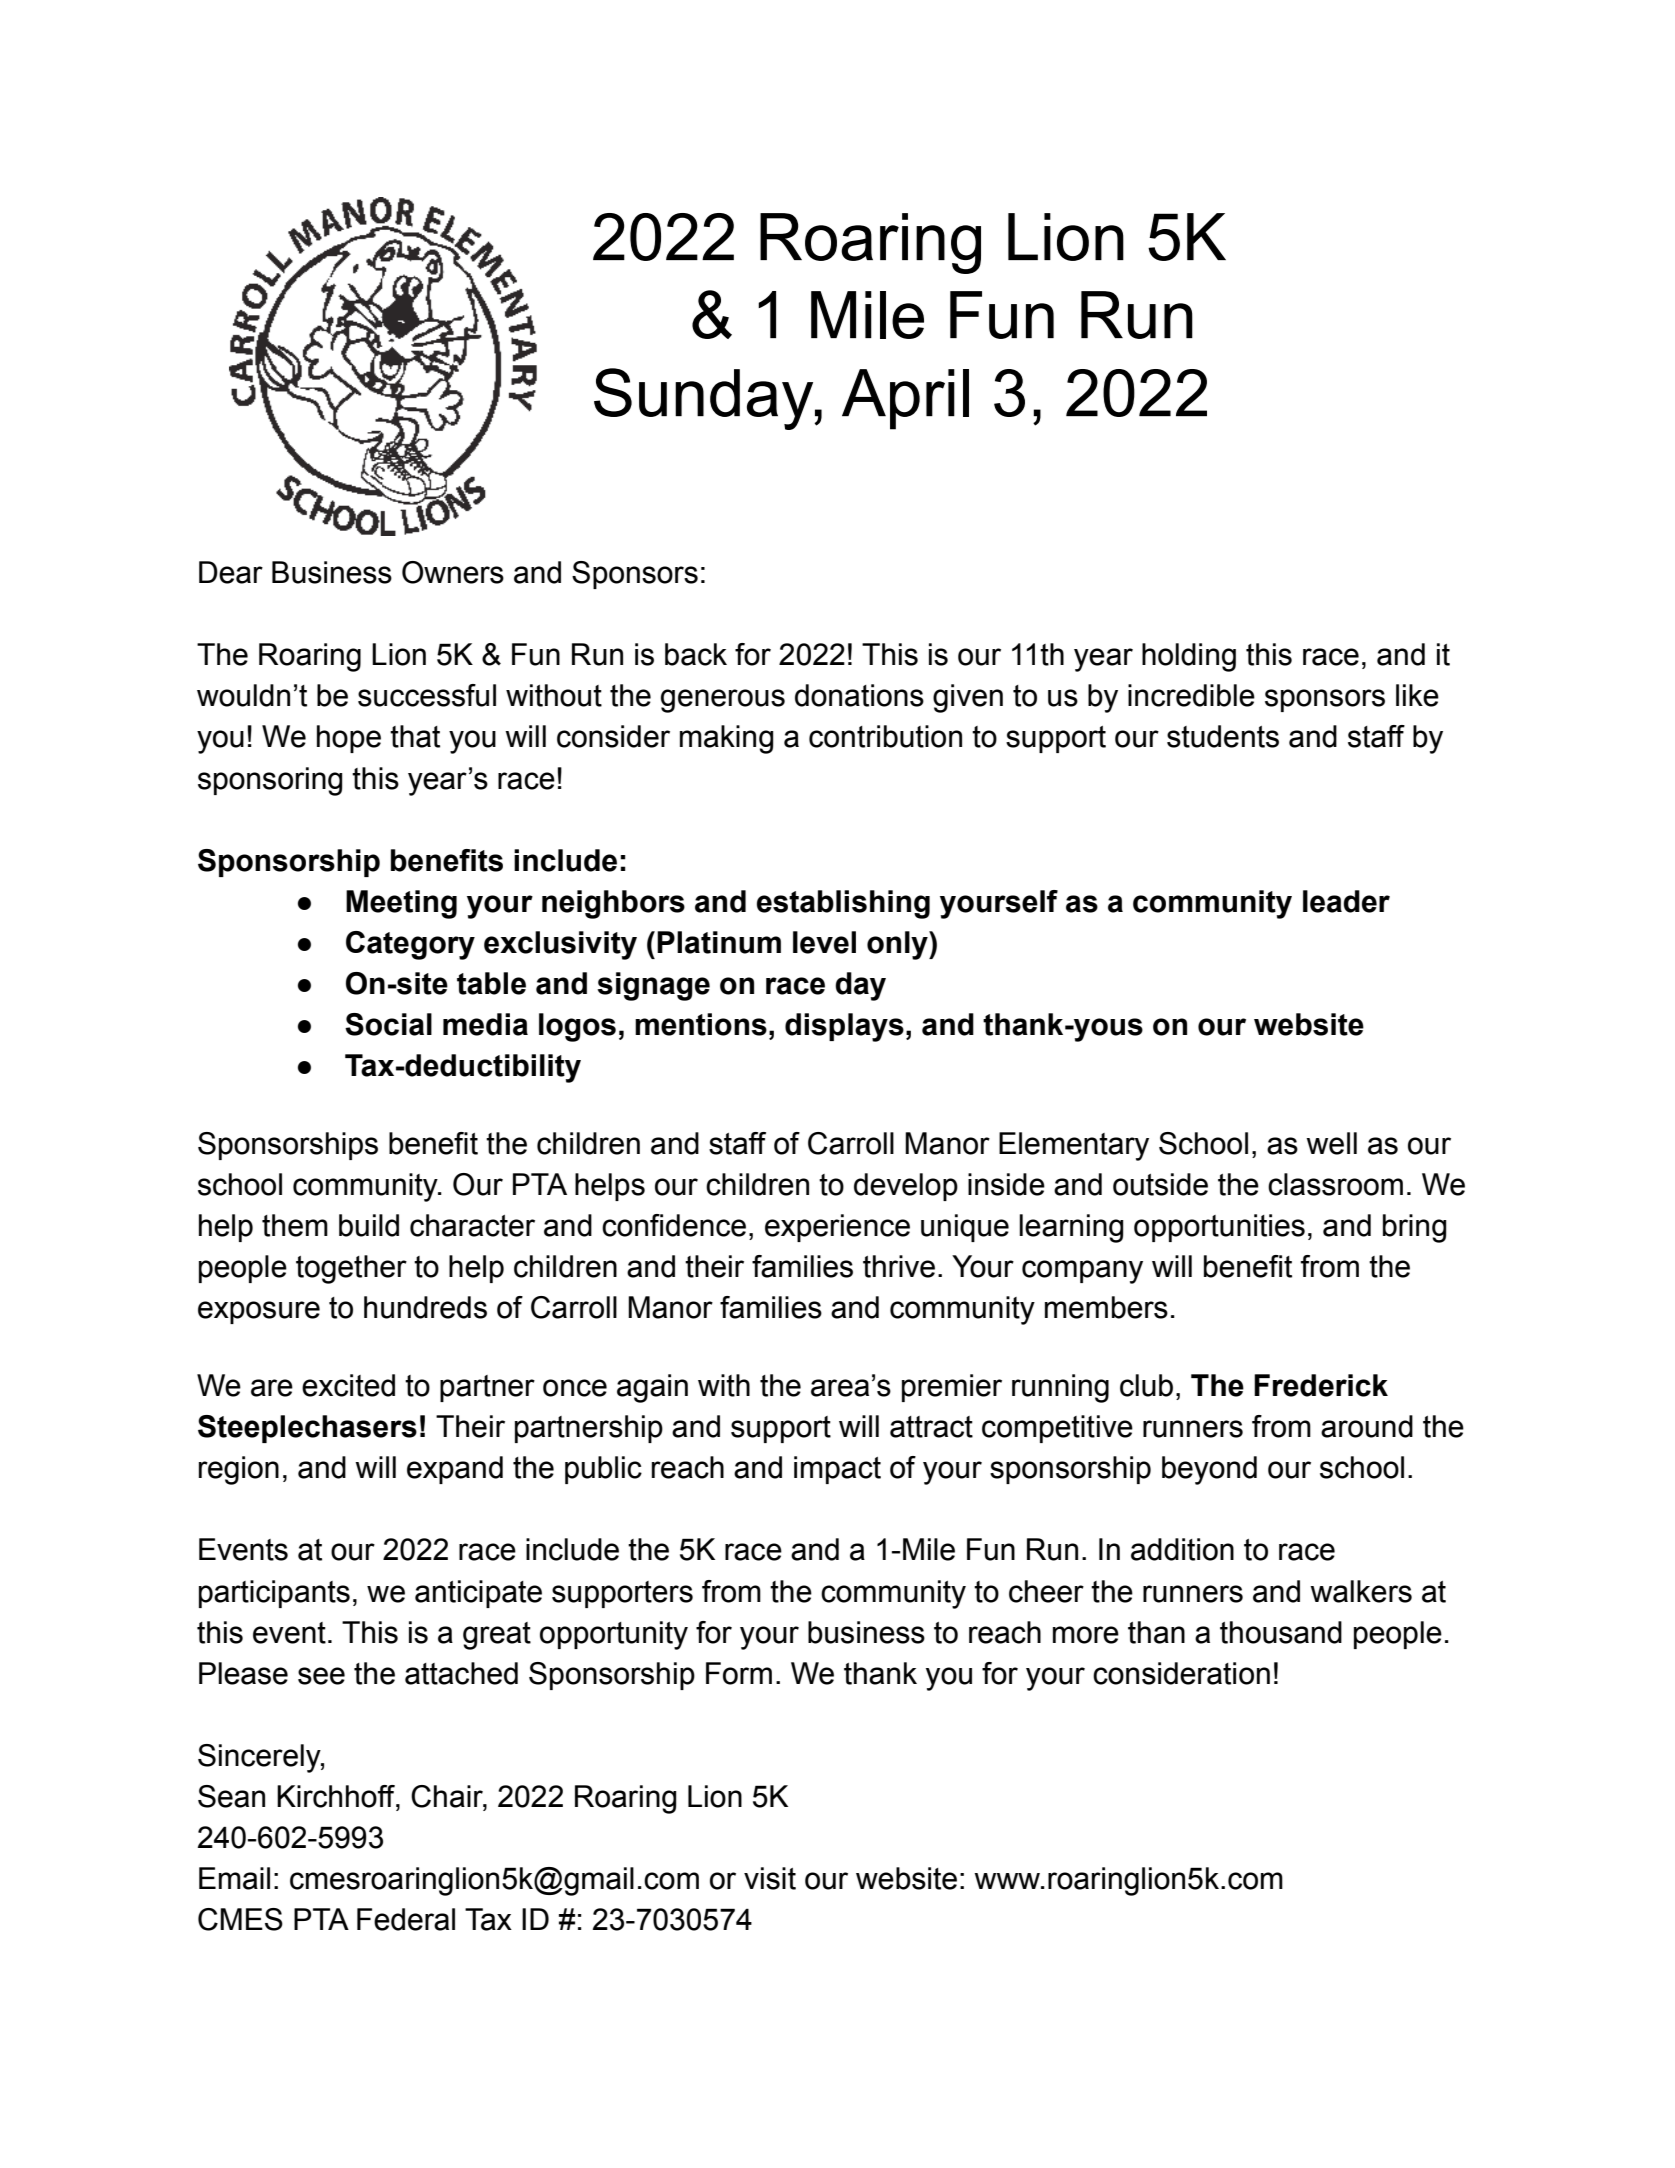  Describe the element at coordinates (905, 399) in the screenshot. I see `April` at that location.
